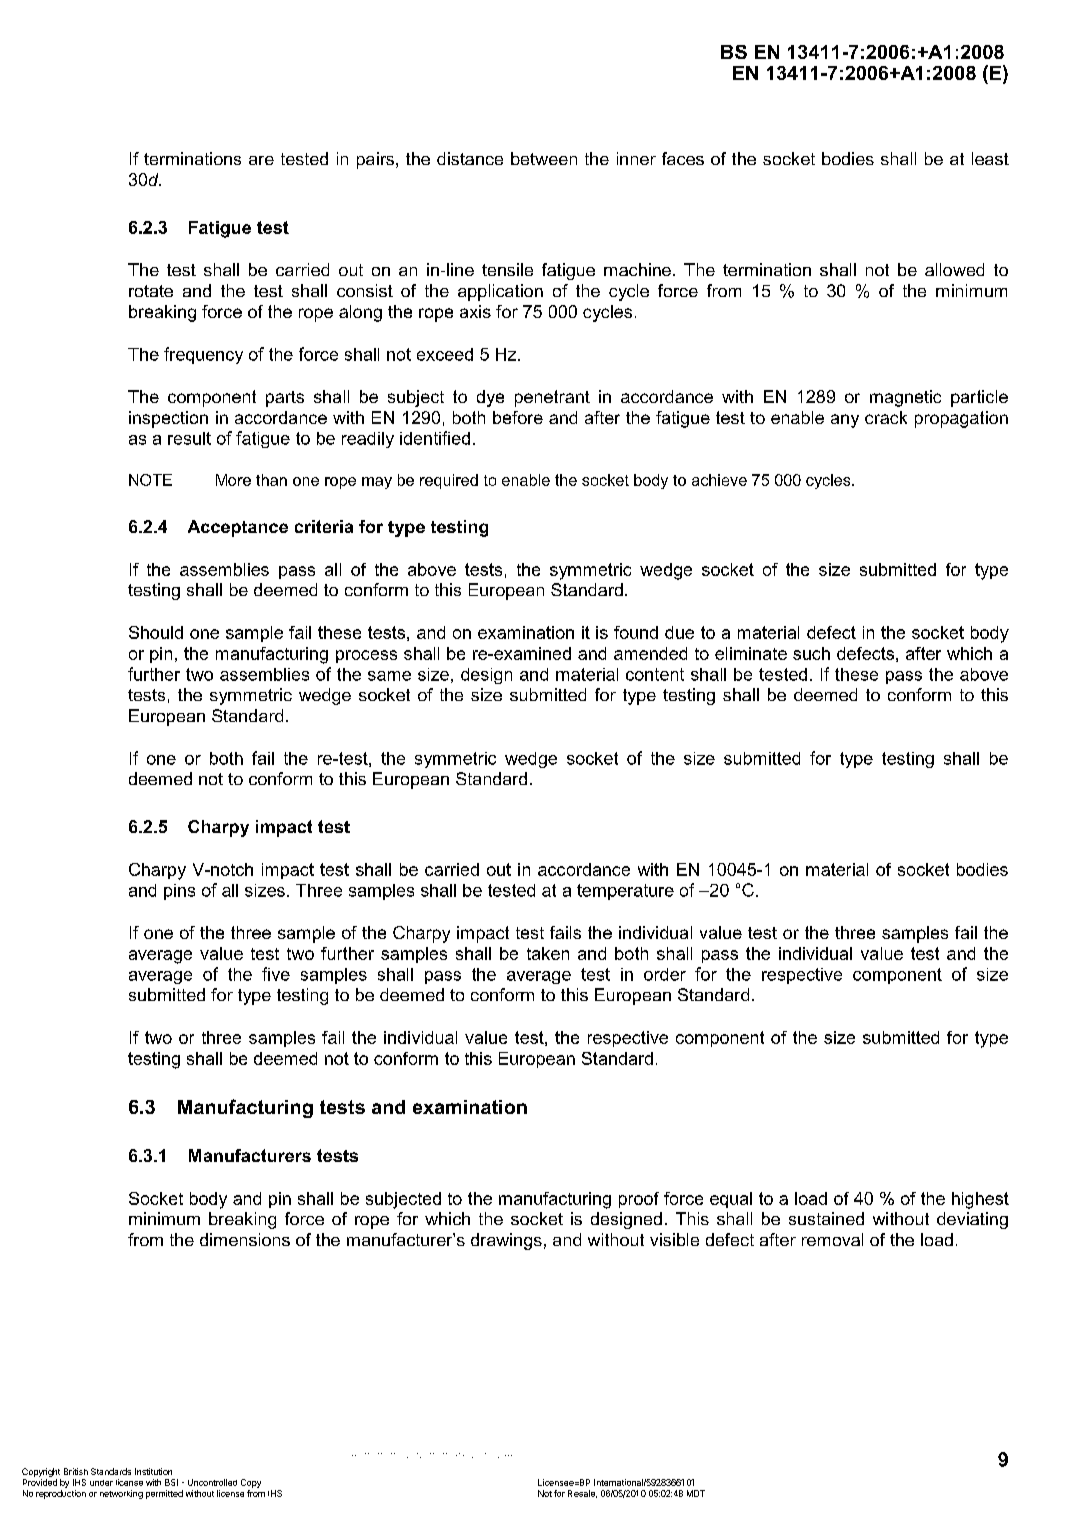 This screenshot has height=1522, width=1075. I want to click on such, so click(811, 653).
